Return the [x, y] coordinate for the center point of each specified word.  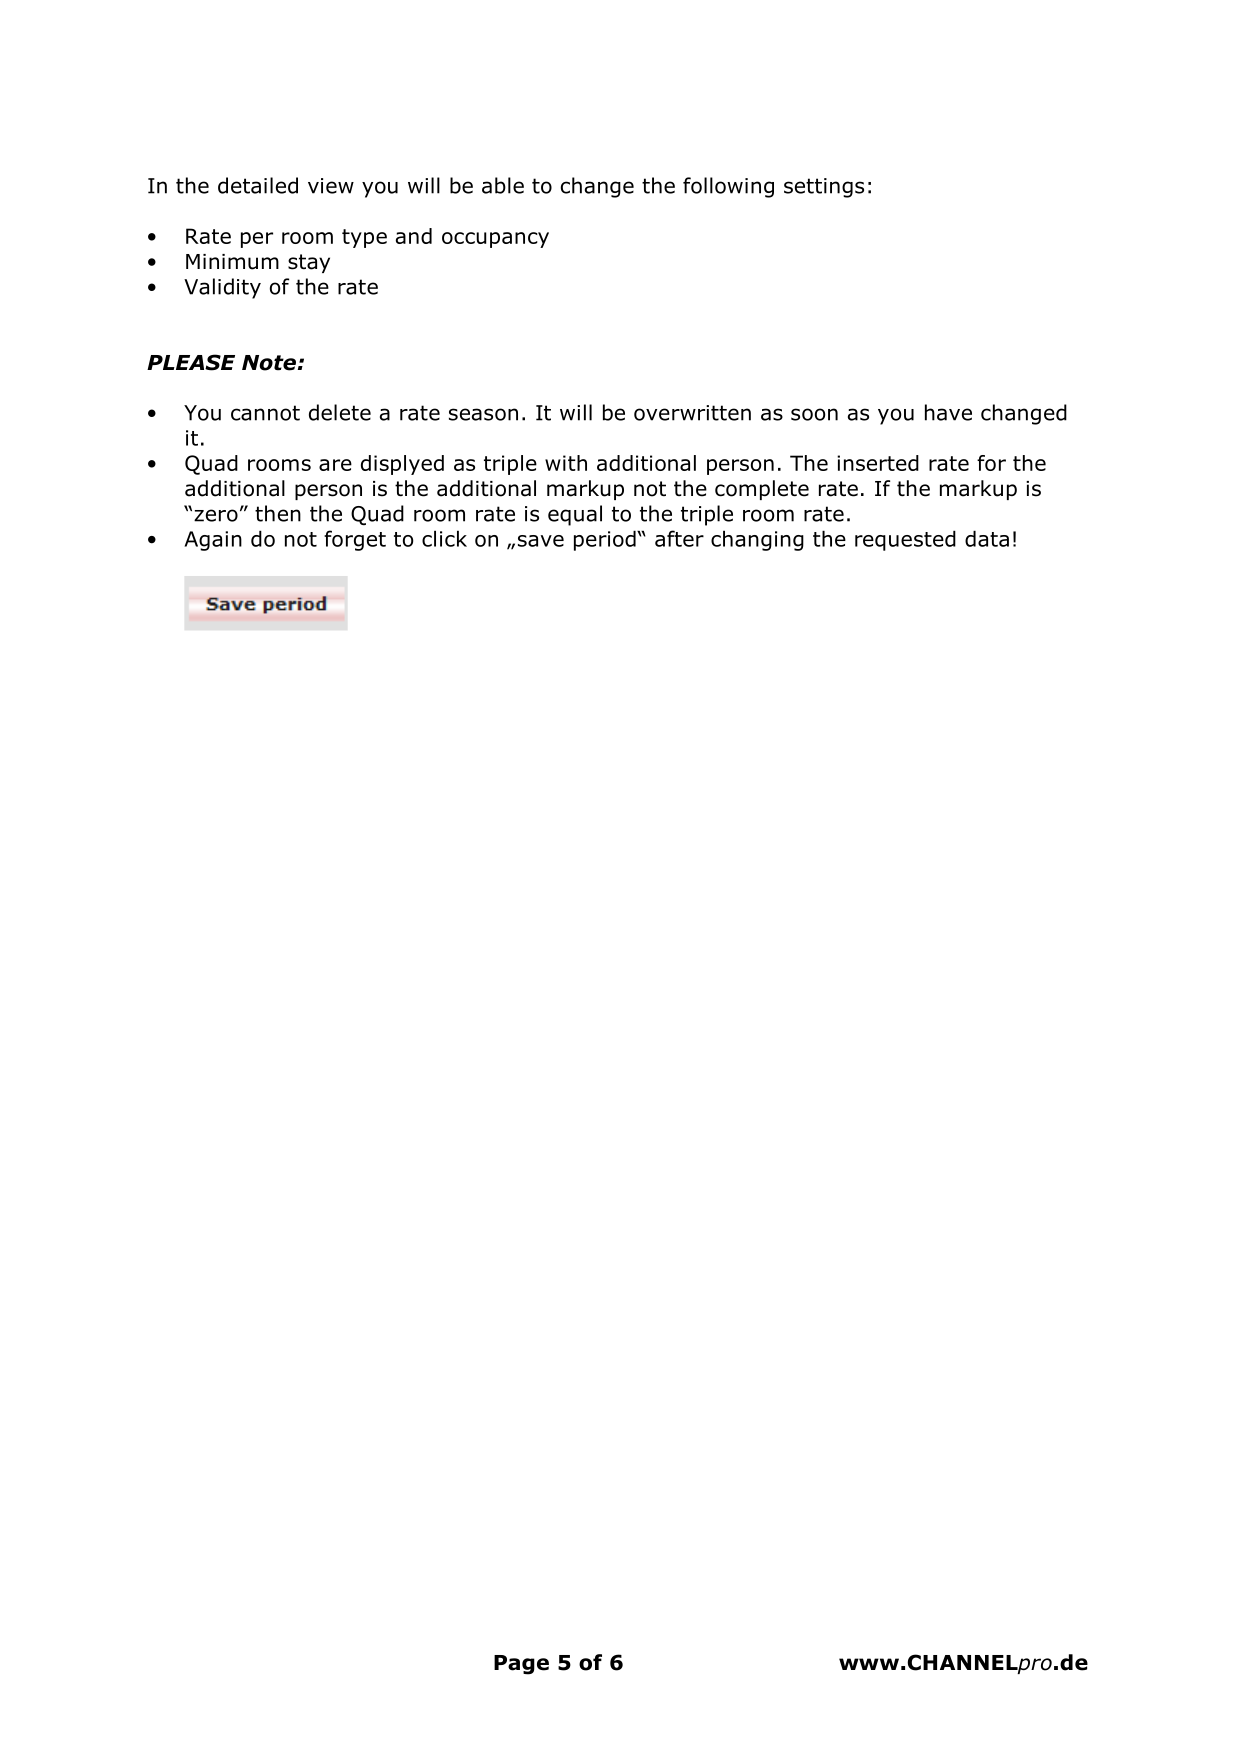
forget [355, 540]
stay [309, 263]
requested [905, 540]
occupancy [495, 240]
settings [824, 188]
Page [521, 1665]
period [606, 540]
